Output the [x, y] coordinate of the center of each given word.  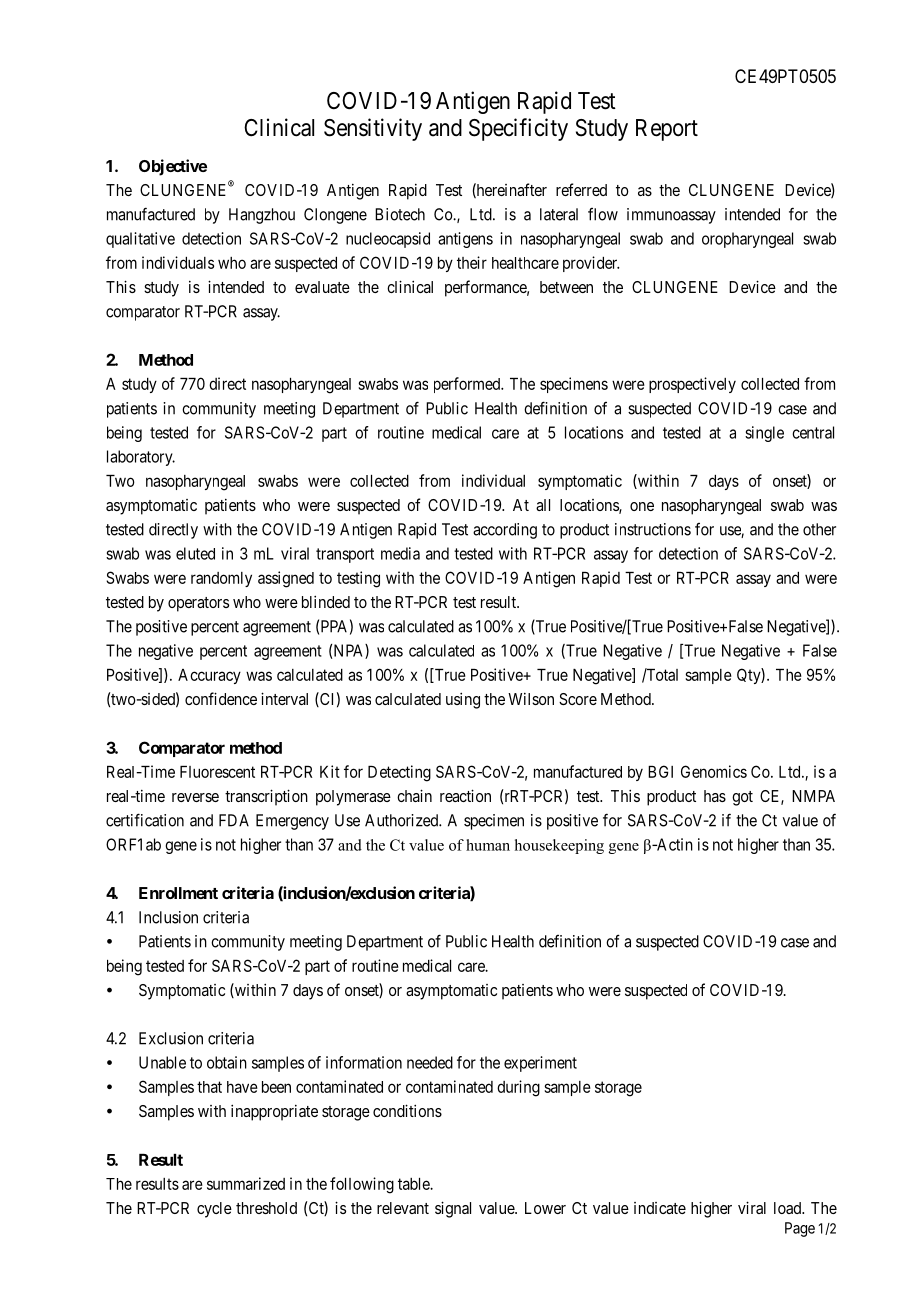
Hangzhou [262, 216]
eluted [195, 553]
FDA [234, 820]
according [505, 531]
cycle [214, 1210]
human [488, 845]
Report [667, 130]
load [788, 1208]
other [819, 529]
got [742, 798]
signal [453, 1209]
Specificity [518, 129]
